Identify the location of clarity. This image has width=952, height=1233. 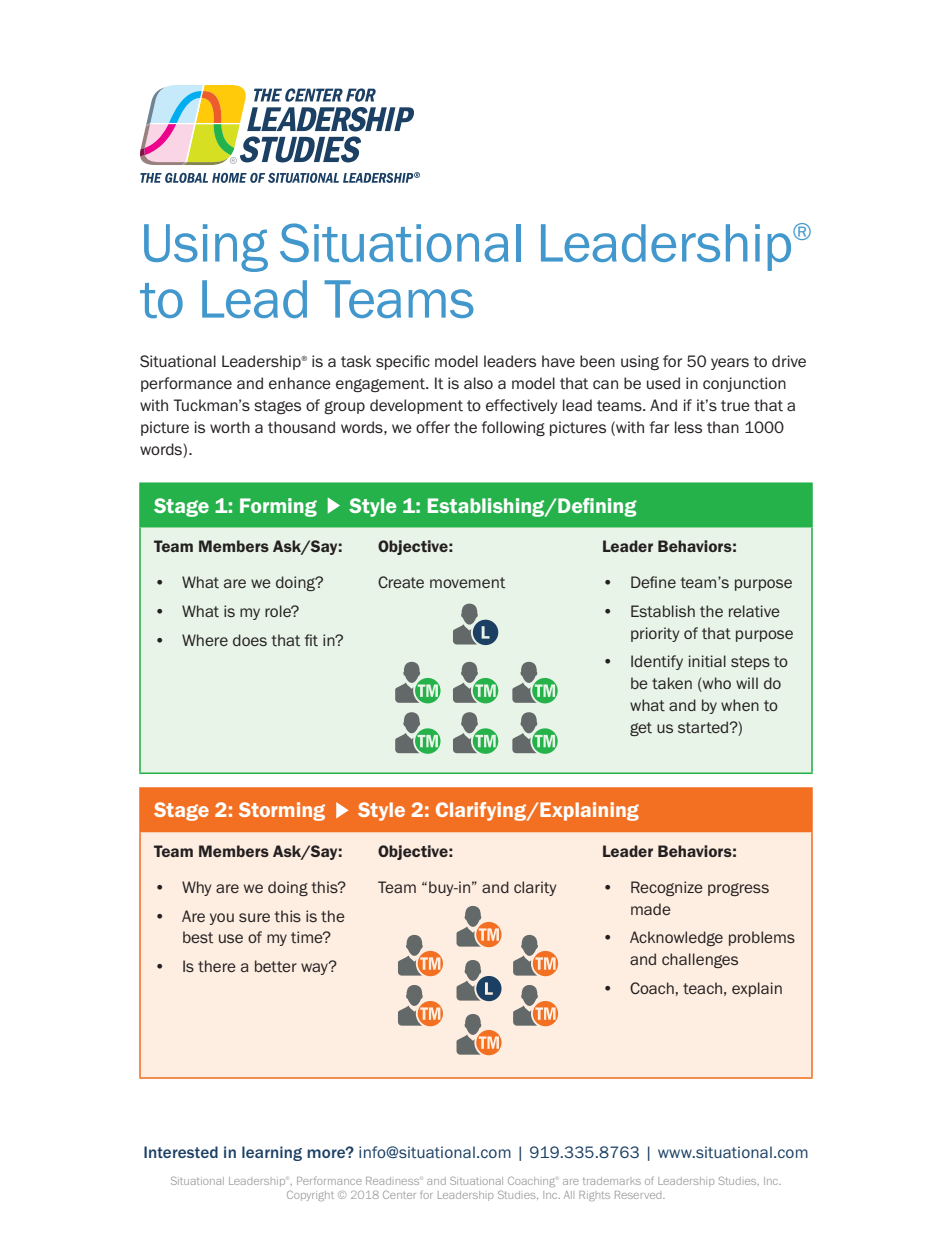
(535, 888).
